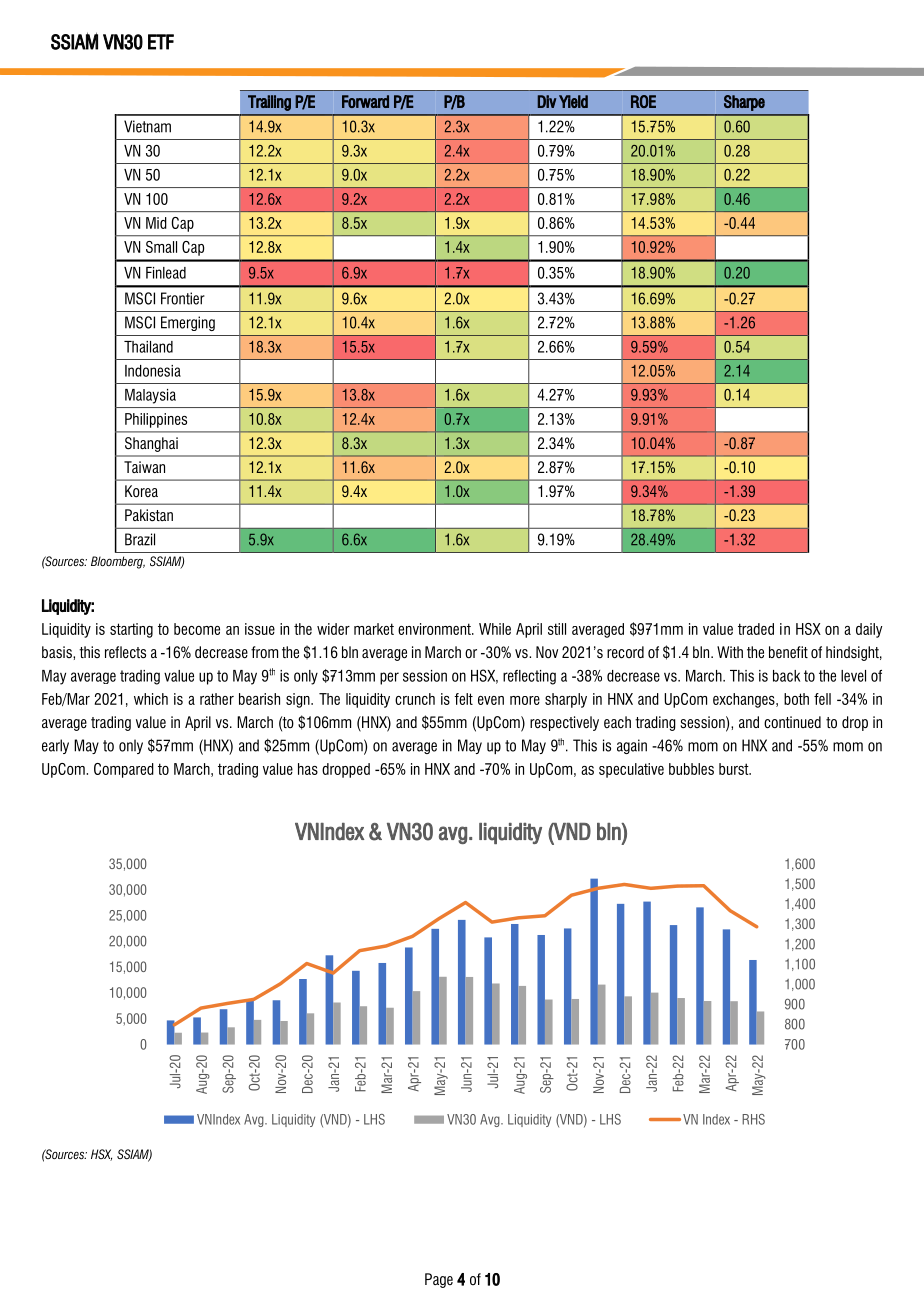 The image size is (924, 1309). I want to click on Sharpe, so click(744, 103).
